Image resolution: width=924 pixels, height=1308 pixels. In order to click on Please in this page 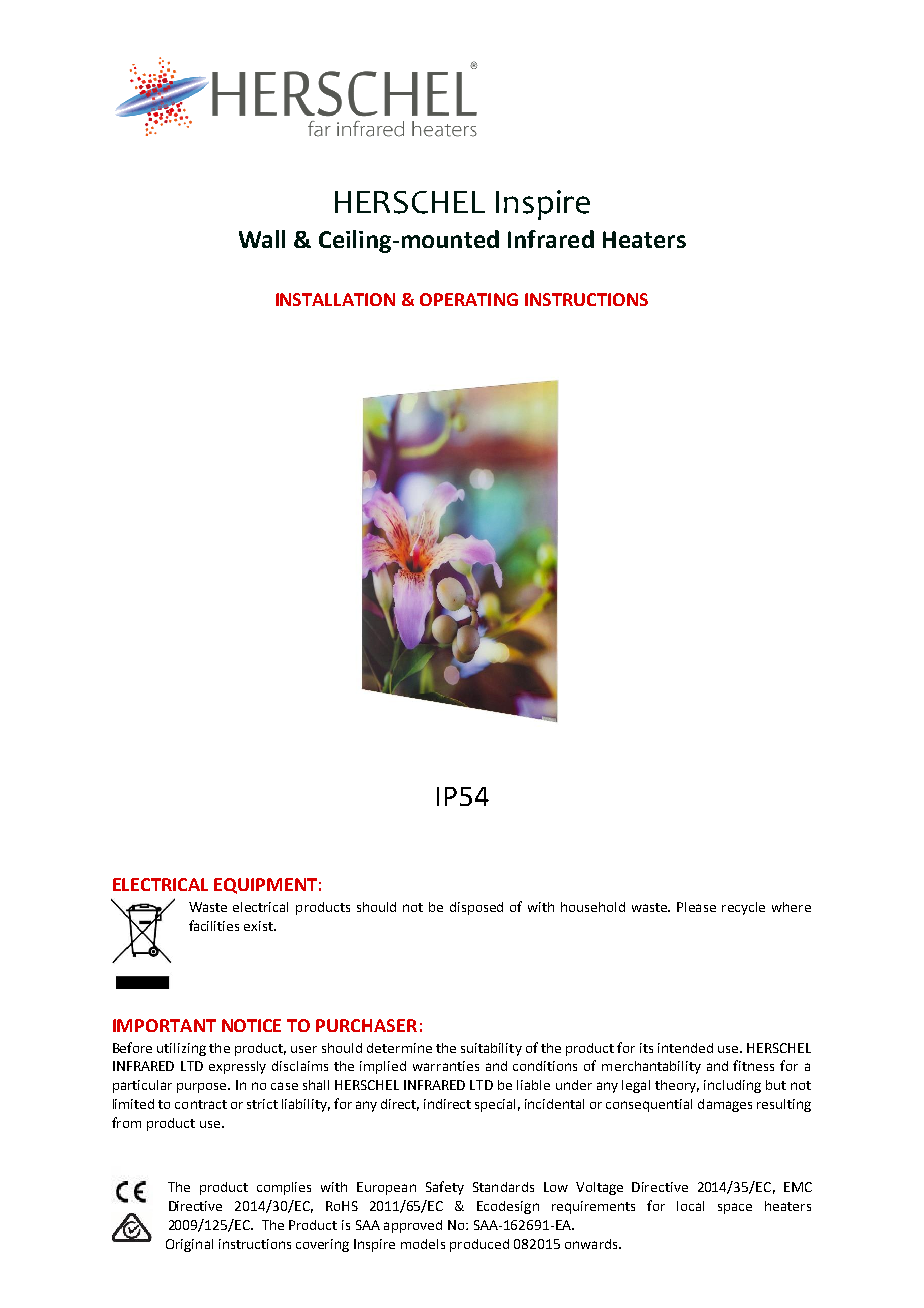, I will do `click(696, 907)`.
